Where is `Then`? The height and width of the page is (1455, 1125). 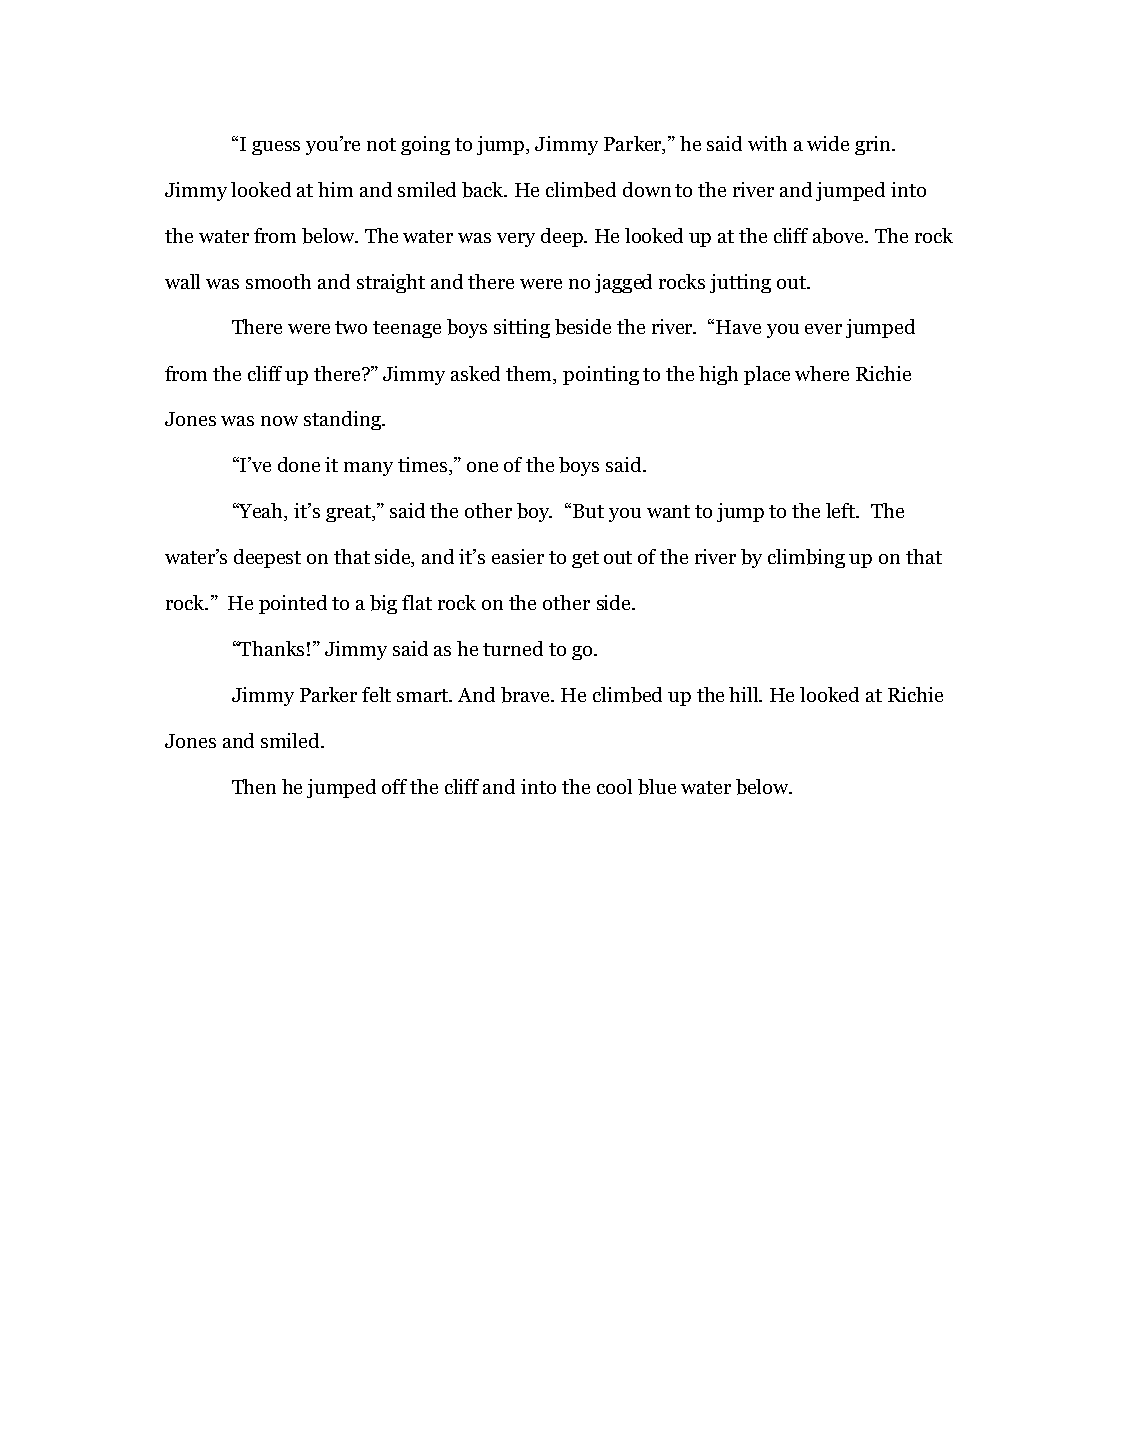
Then is located at coordinates (254, 786).
